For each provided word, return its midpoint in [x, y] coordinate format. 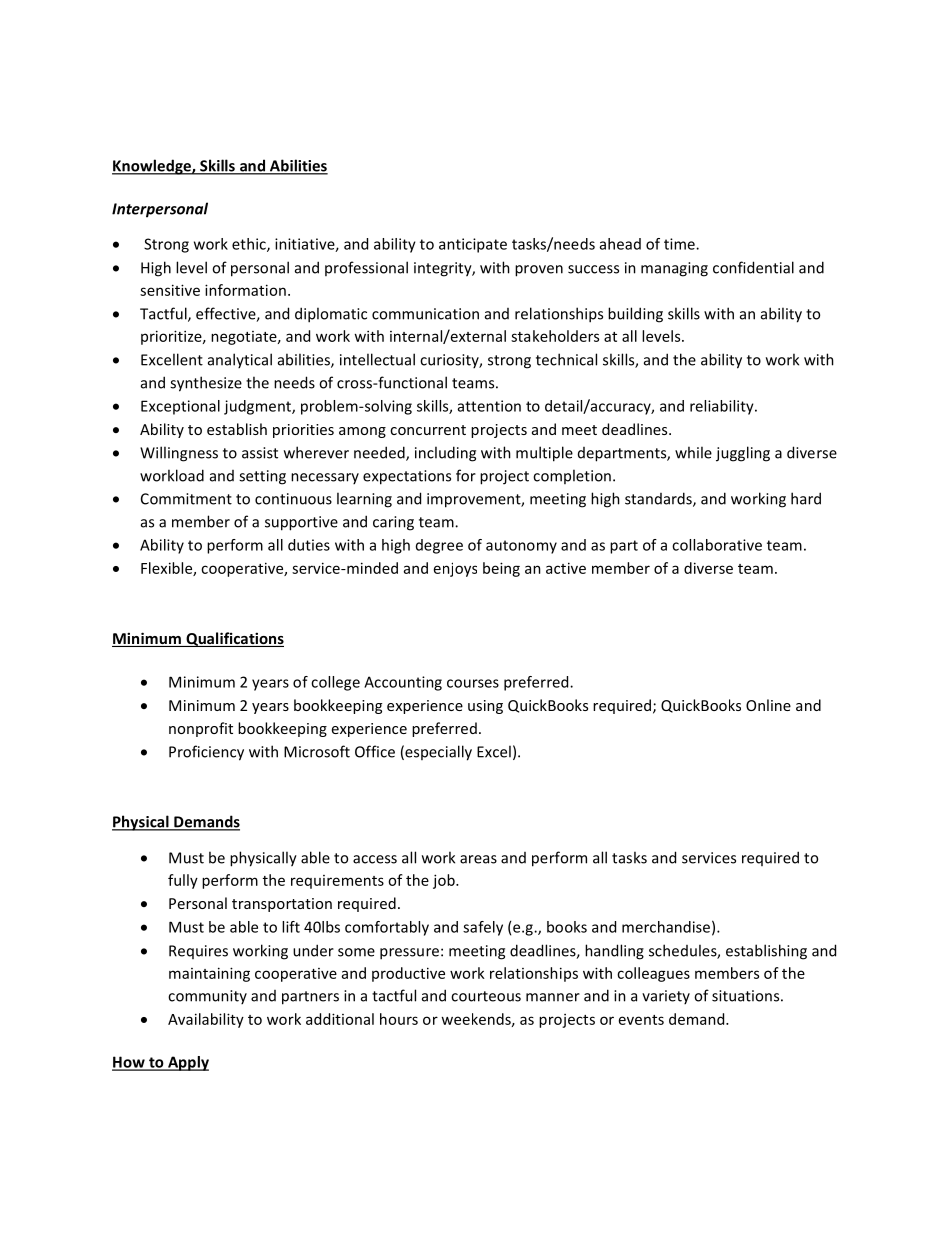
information [245, 290]
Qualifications [234, 639]
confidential [753, 267]
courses [473, 683]
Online [768, 705]
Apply [187, 1063]
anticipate [473, 245]
